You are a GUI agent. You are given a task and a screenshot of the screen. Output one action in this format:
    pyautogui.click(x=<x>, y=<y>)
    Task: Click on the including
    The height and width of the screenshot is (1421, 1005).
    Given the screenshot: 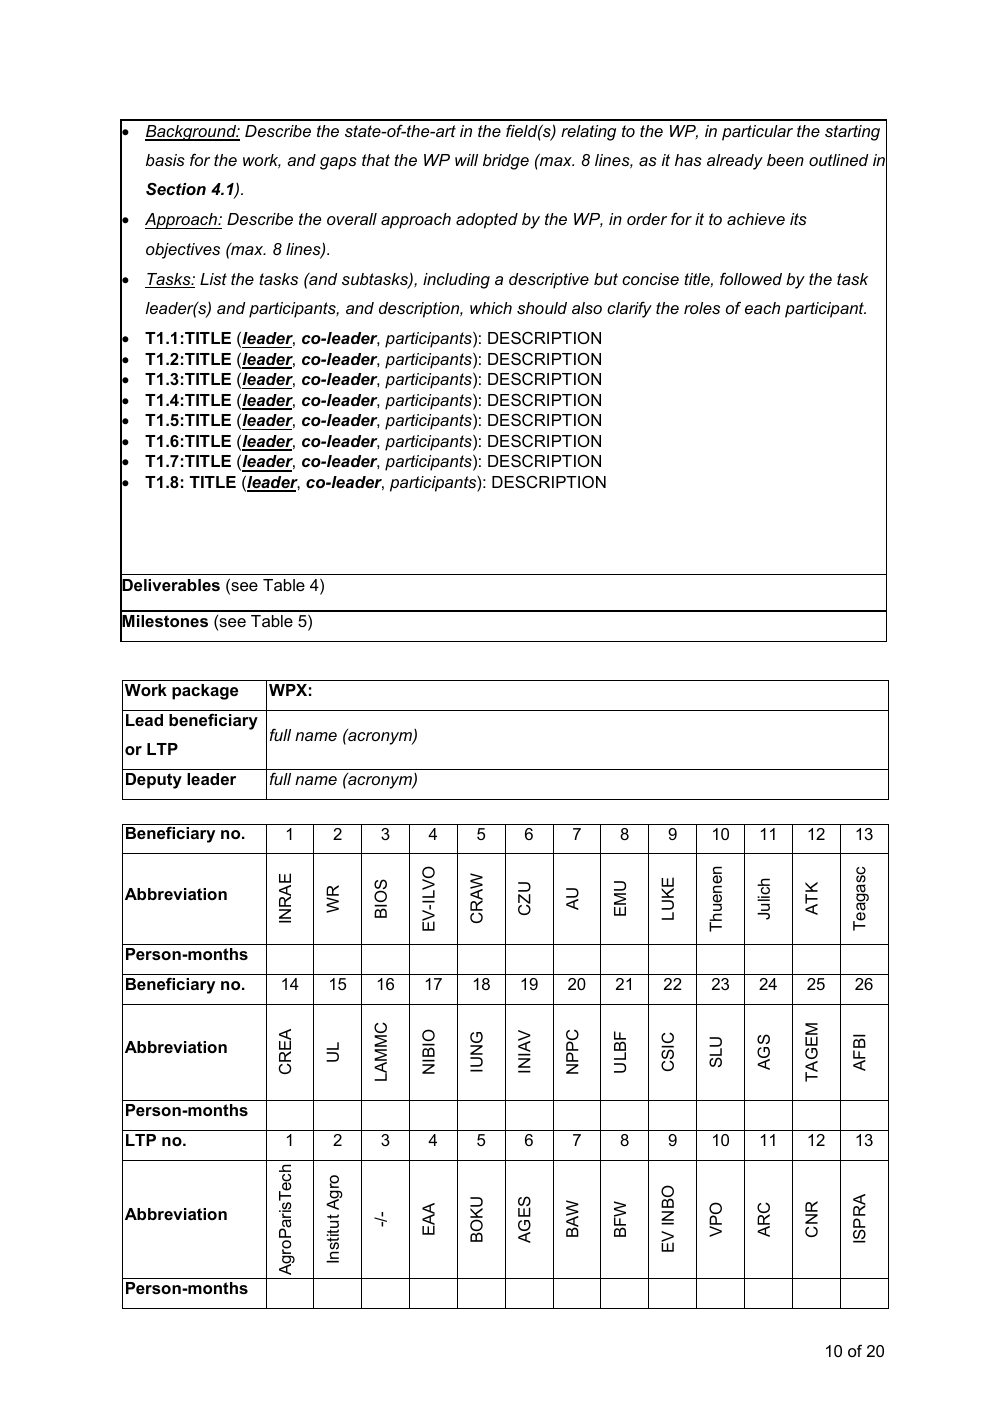 What is the action you would take?
    pyautogui.click(x=456, y=281)
